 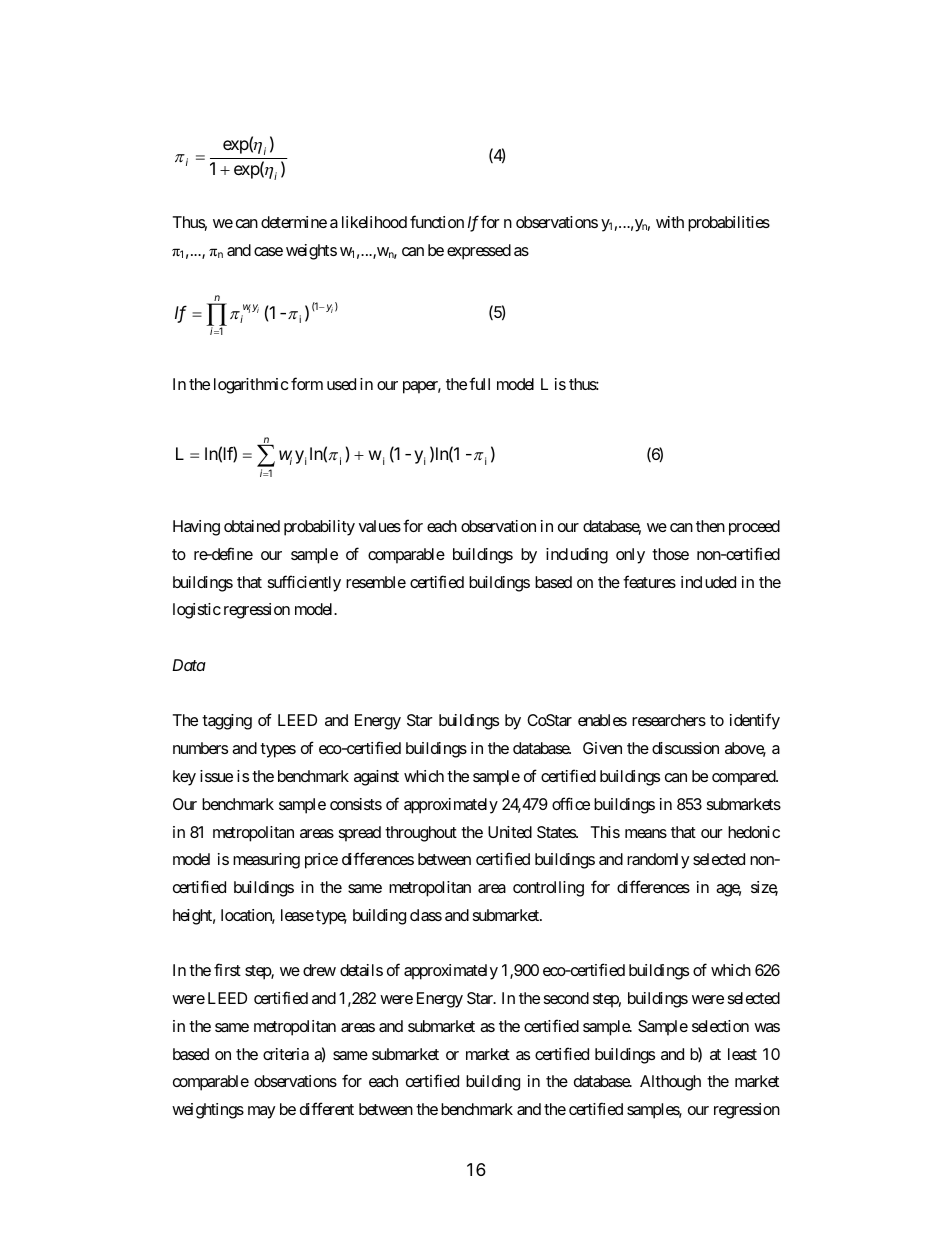 What do you see at coordinates (670, 222) in the screenshot?
I see `with` at bounding box center [670, 222].
